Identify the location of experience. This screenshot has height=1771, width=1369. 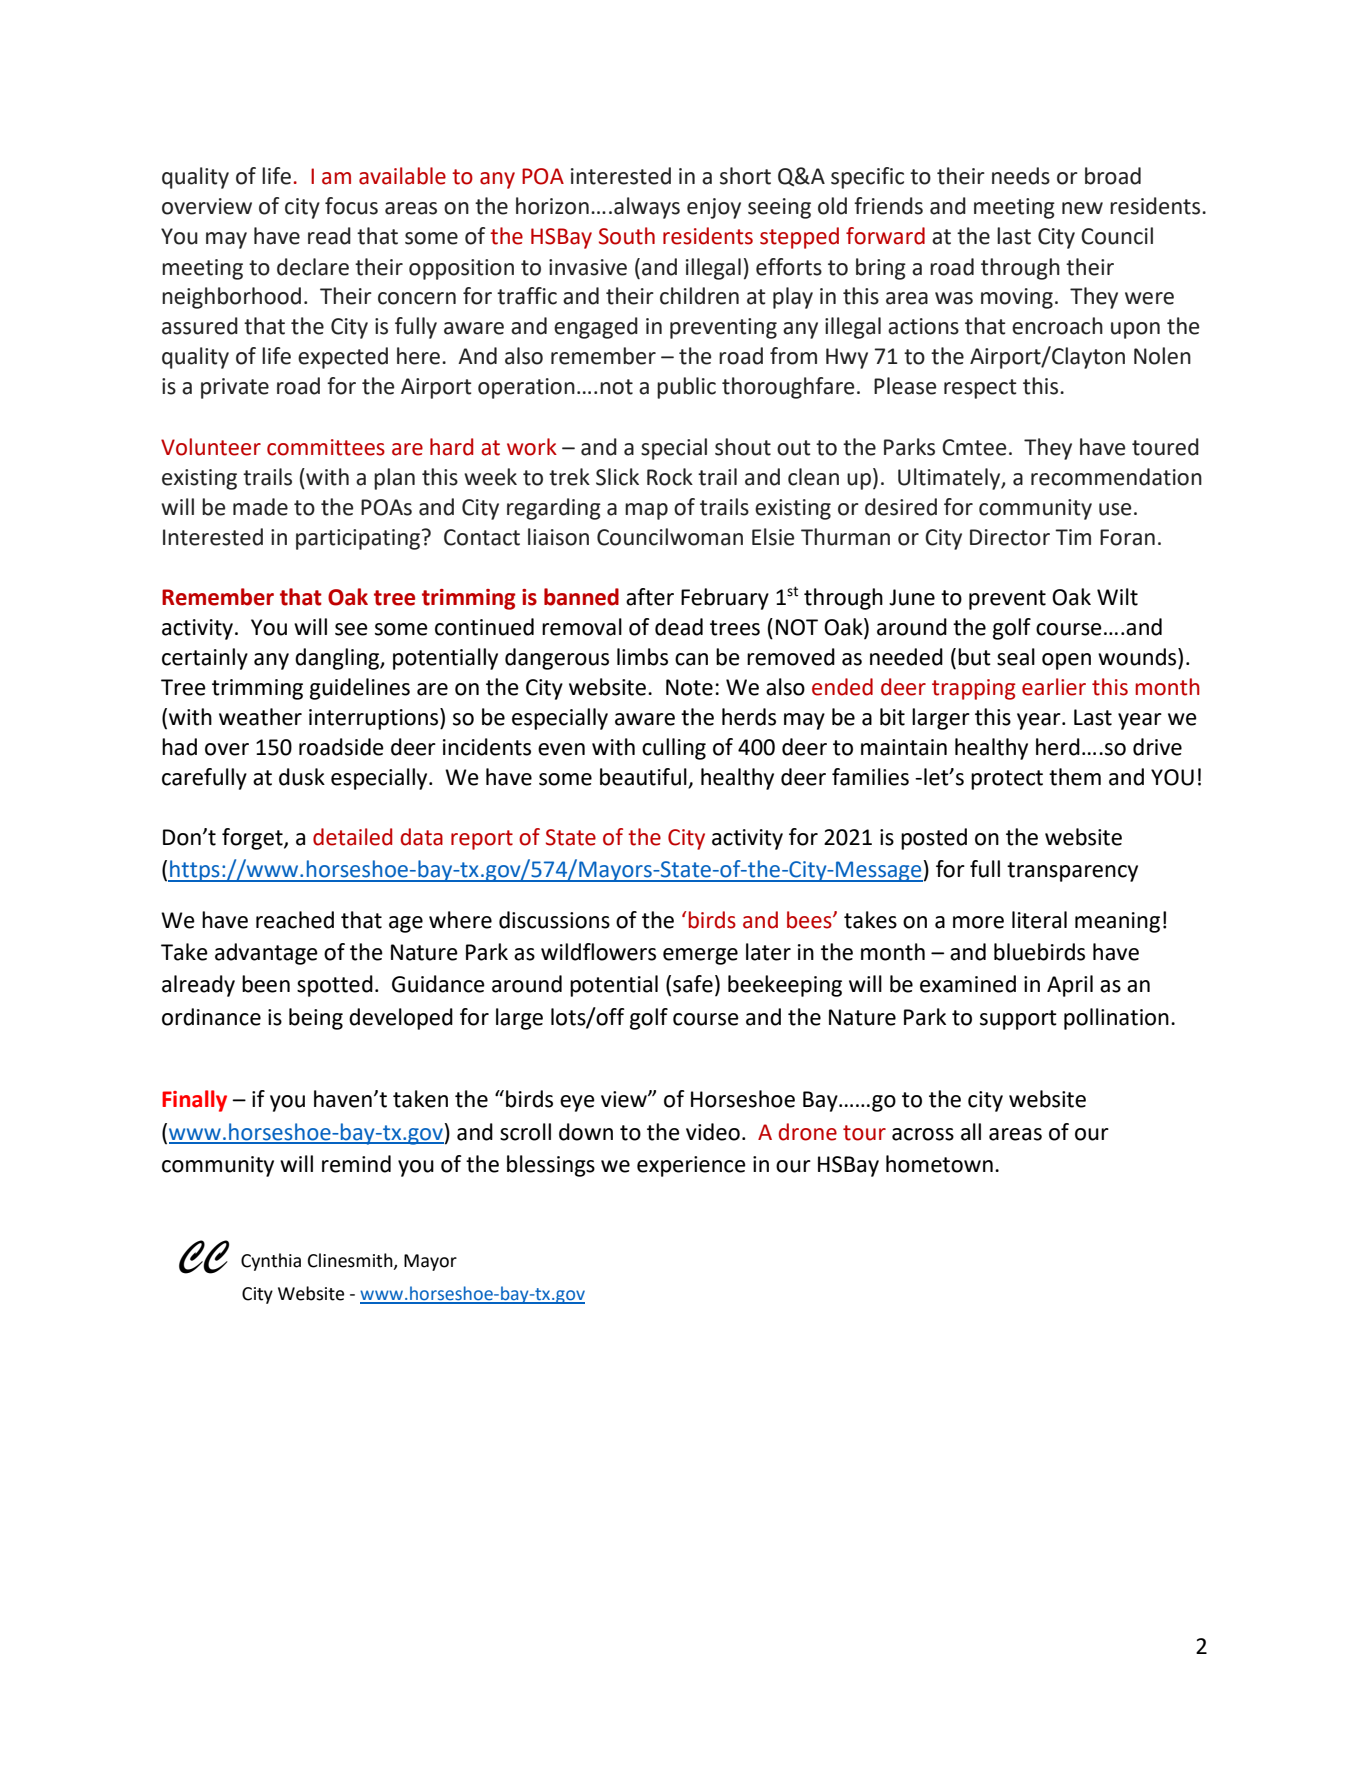
(691, 1166).
